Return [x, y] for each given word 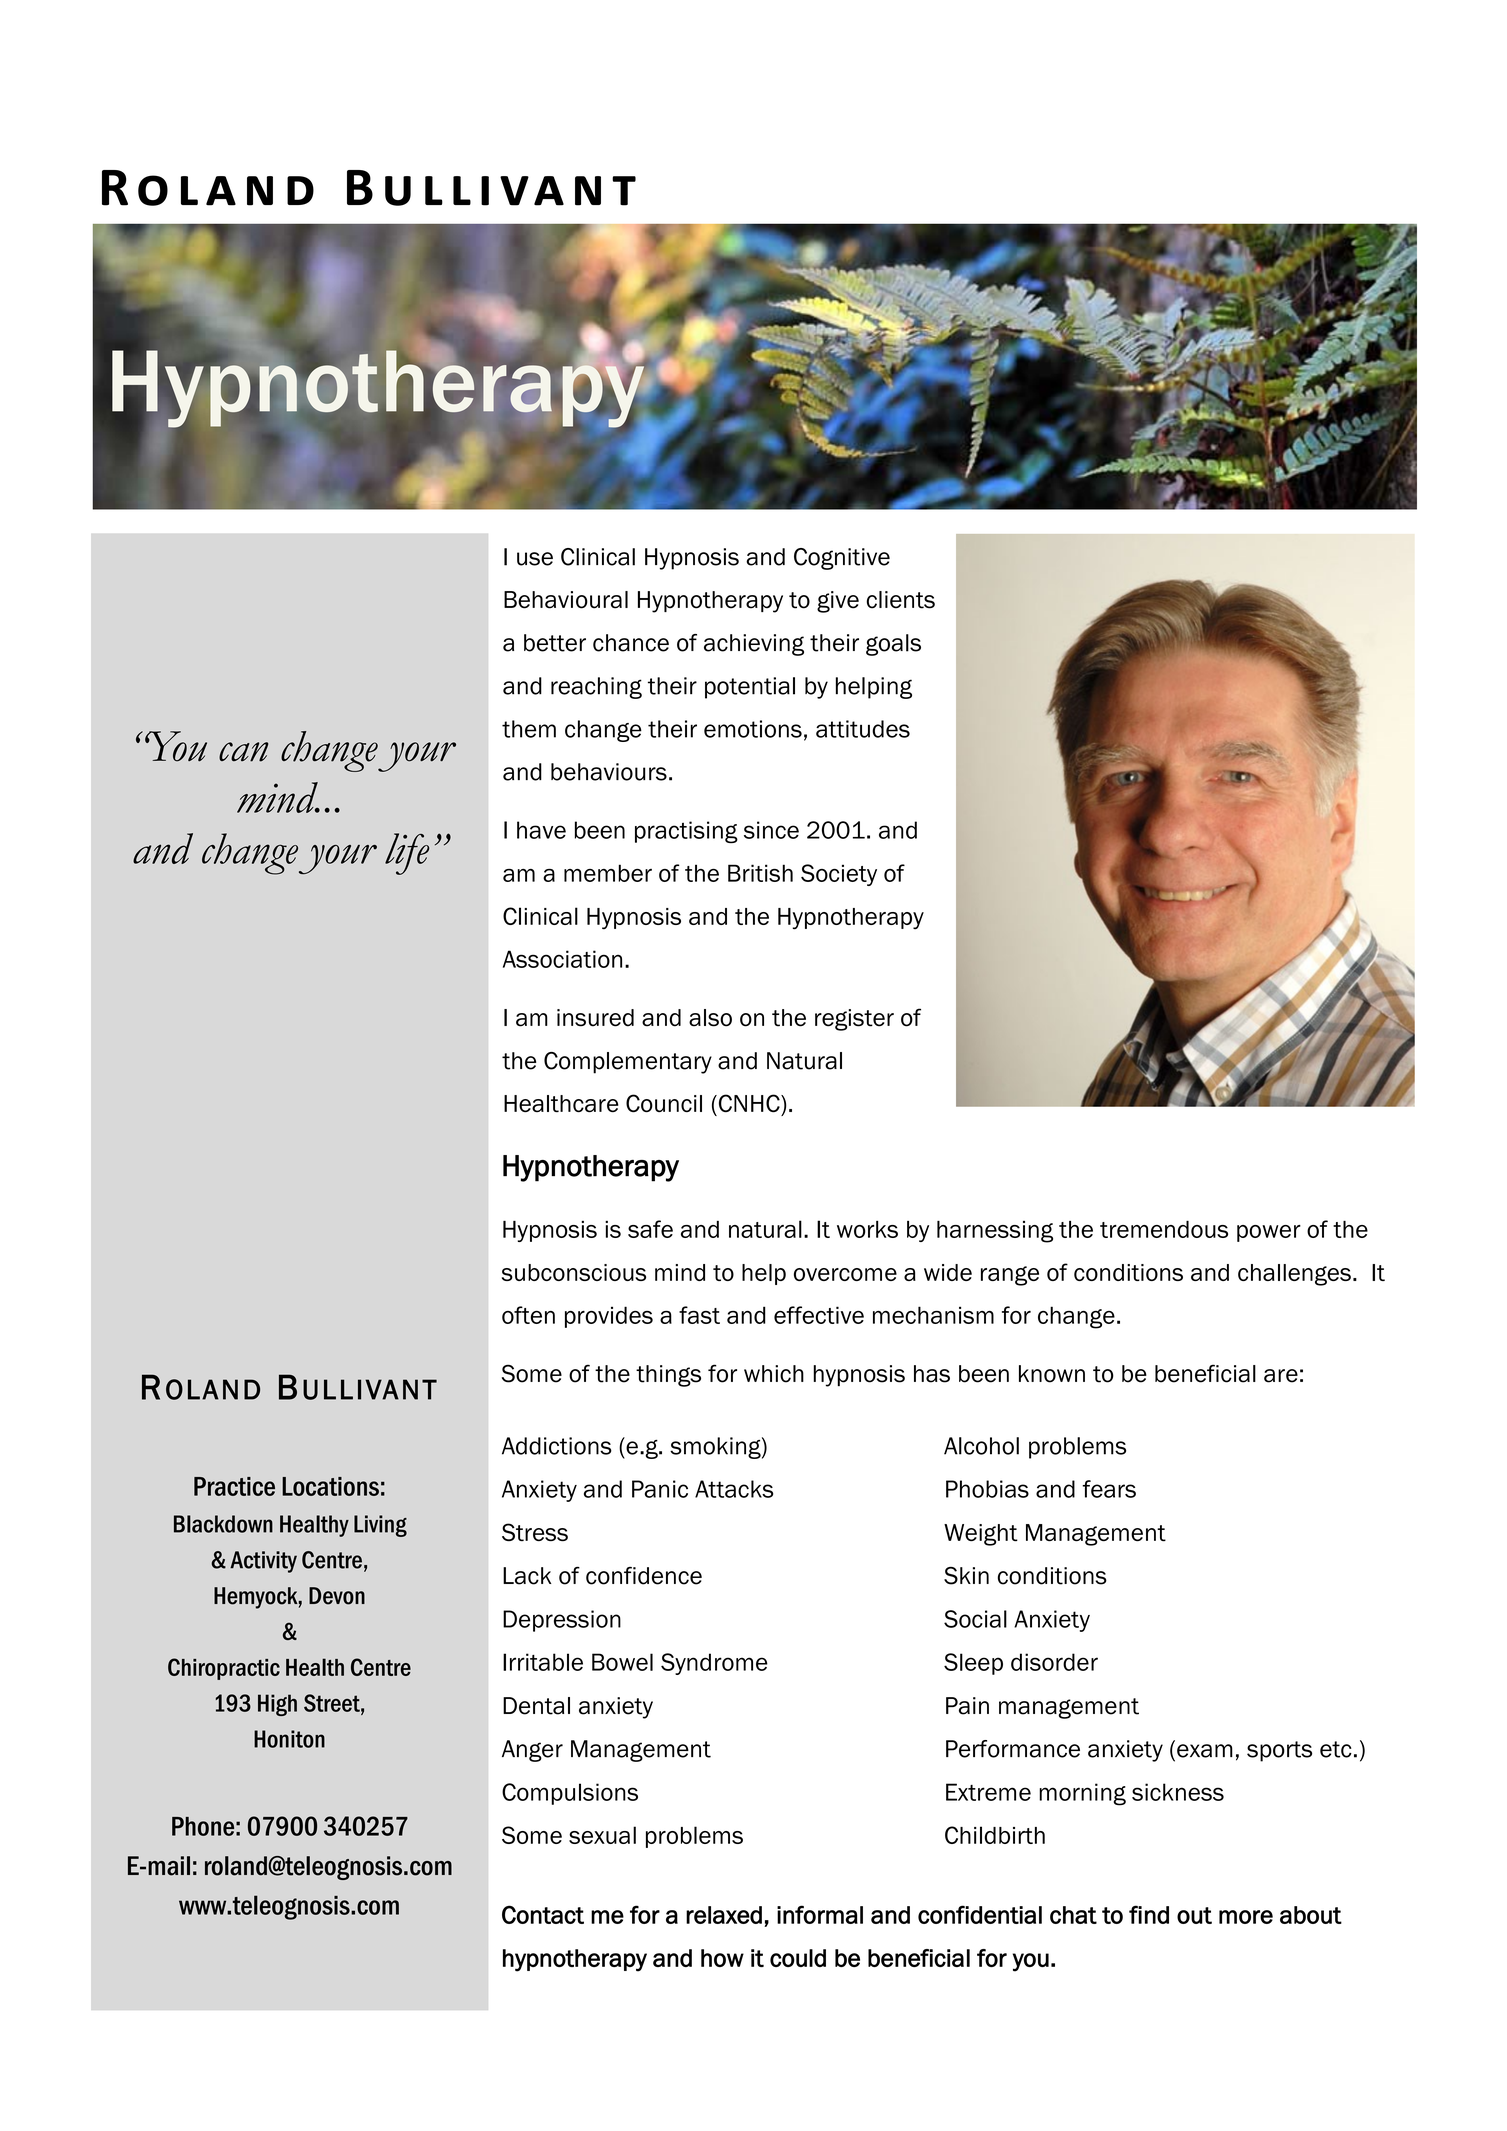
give [838, 602]
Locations [330, 1486]
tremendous [1164, 1229]
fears [1109, 1489]
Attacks [734, 1489]
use [535, 559]
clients [901, 600]
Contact [543, 1914]
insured [595, 1018]
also [710, 1018]
